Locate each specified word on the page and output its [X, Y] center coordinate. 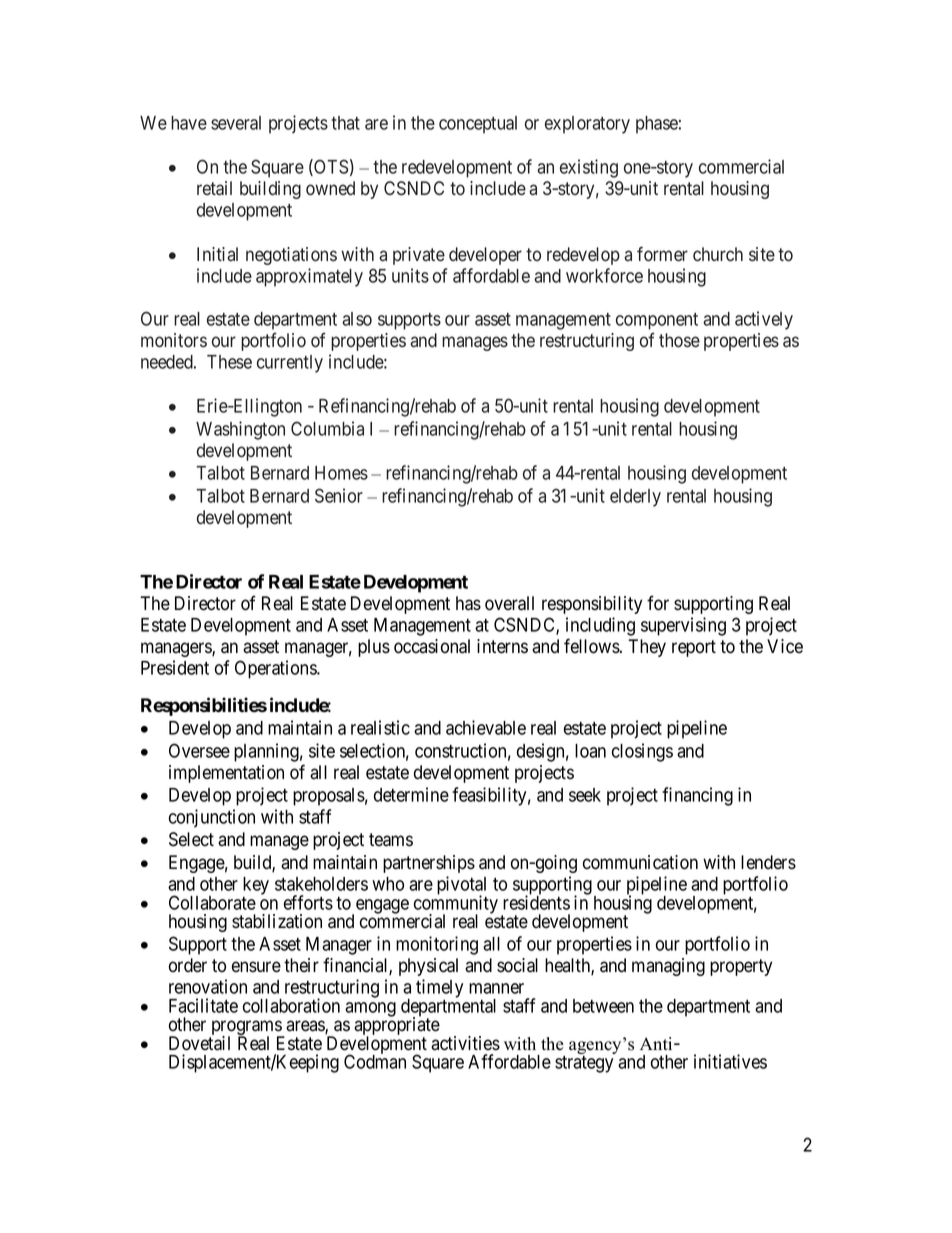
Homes [341, 473]
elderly [635, 498]
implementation [226, 774]
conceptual [478, 125]
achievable [486, 727]
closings [642, 752]
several [236, 123]
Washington [240, 430]
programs [246, 1029]
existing [589, 168]
